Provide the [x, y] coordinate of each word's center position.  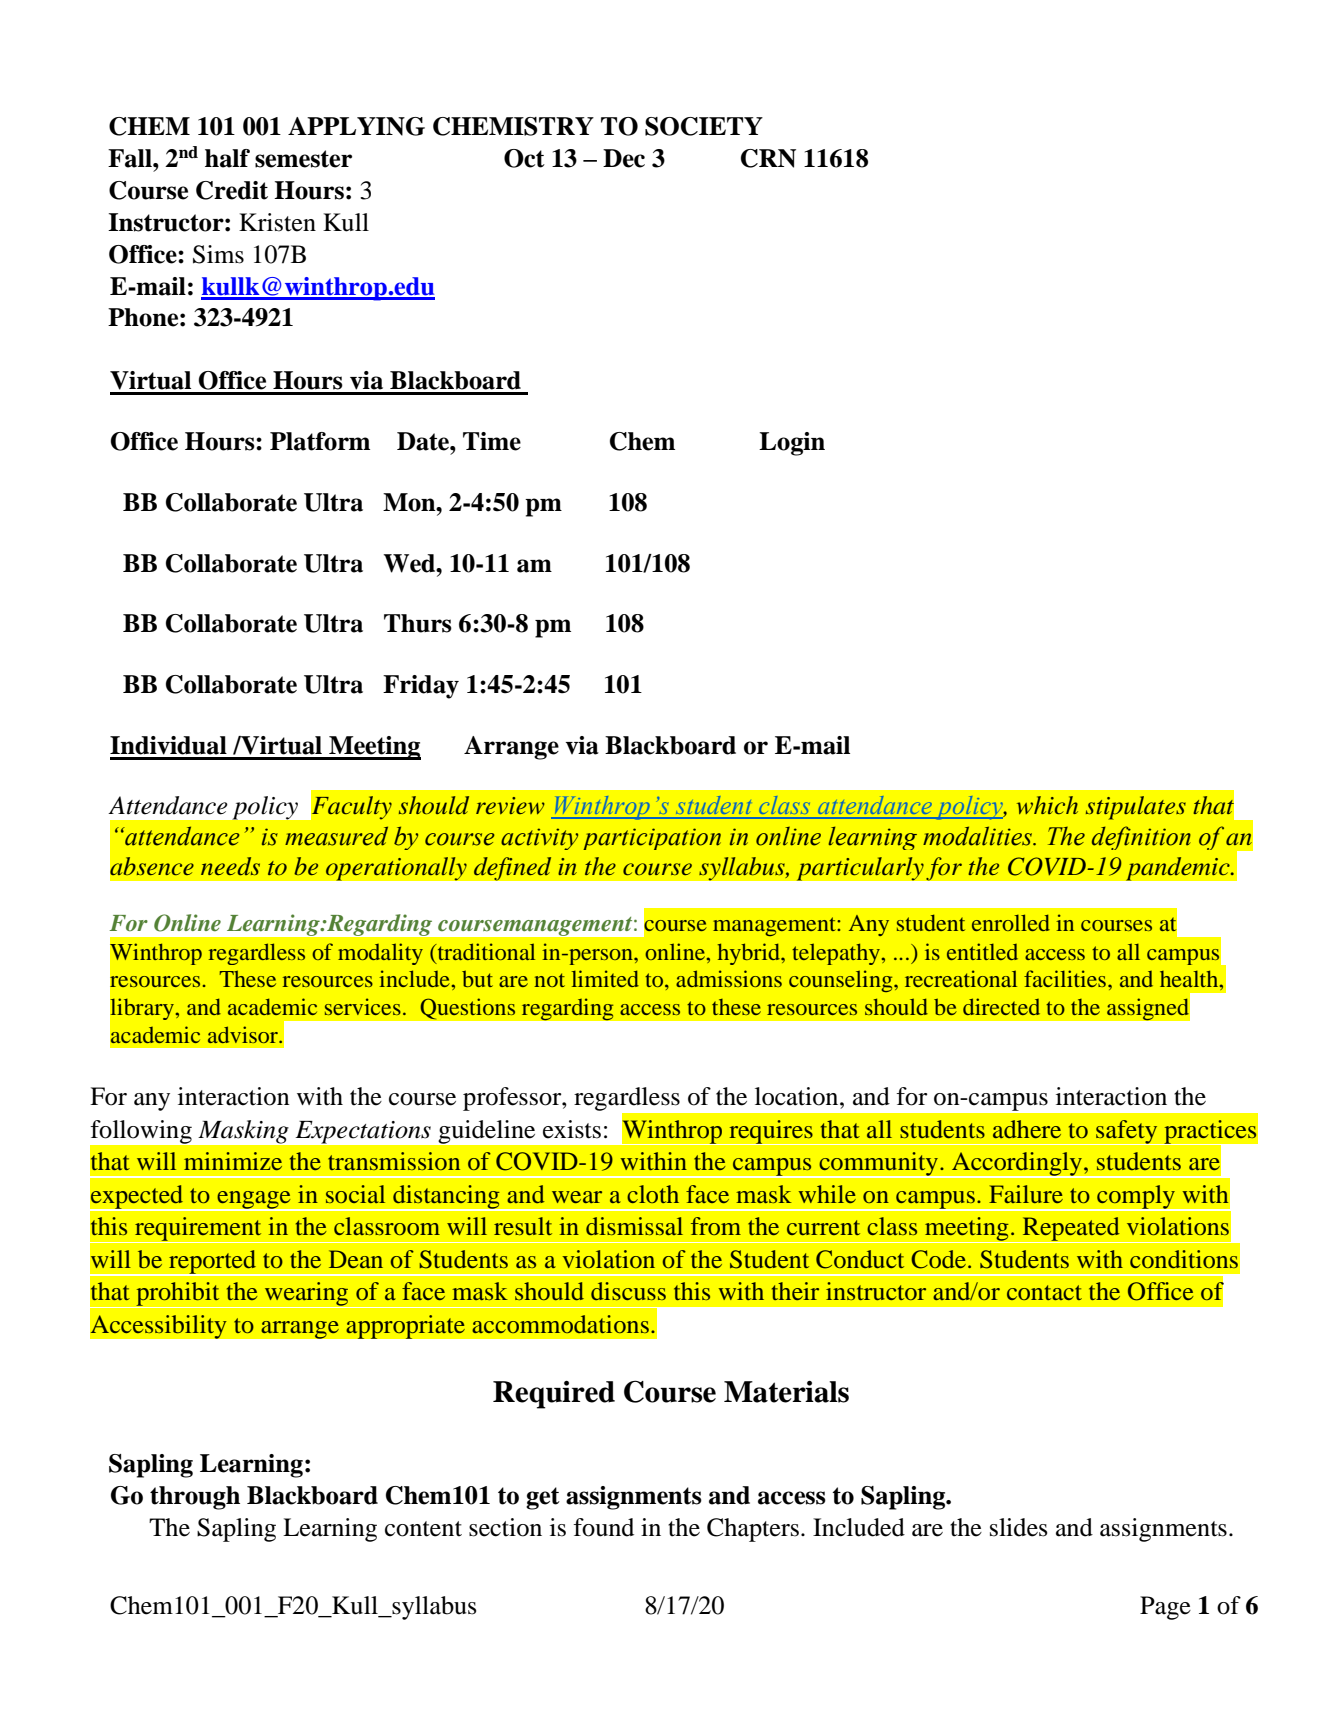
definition [1141, 838]
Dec [624, 158]
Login [792, 444]
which [1047, 805]
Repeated [1071, 1230]
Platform [320, 441]
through [195, 1498]
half [227, 158]
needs [230, 866]
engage [254, 1201]
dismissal [634, 1226]
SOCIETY [704, 126]
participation [652, 839]
